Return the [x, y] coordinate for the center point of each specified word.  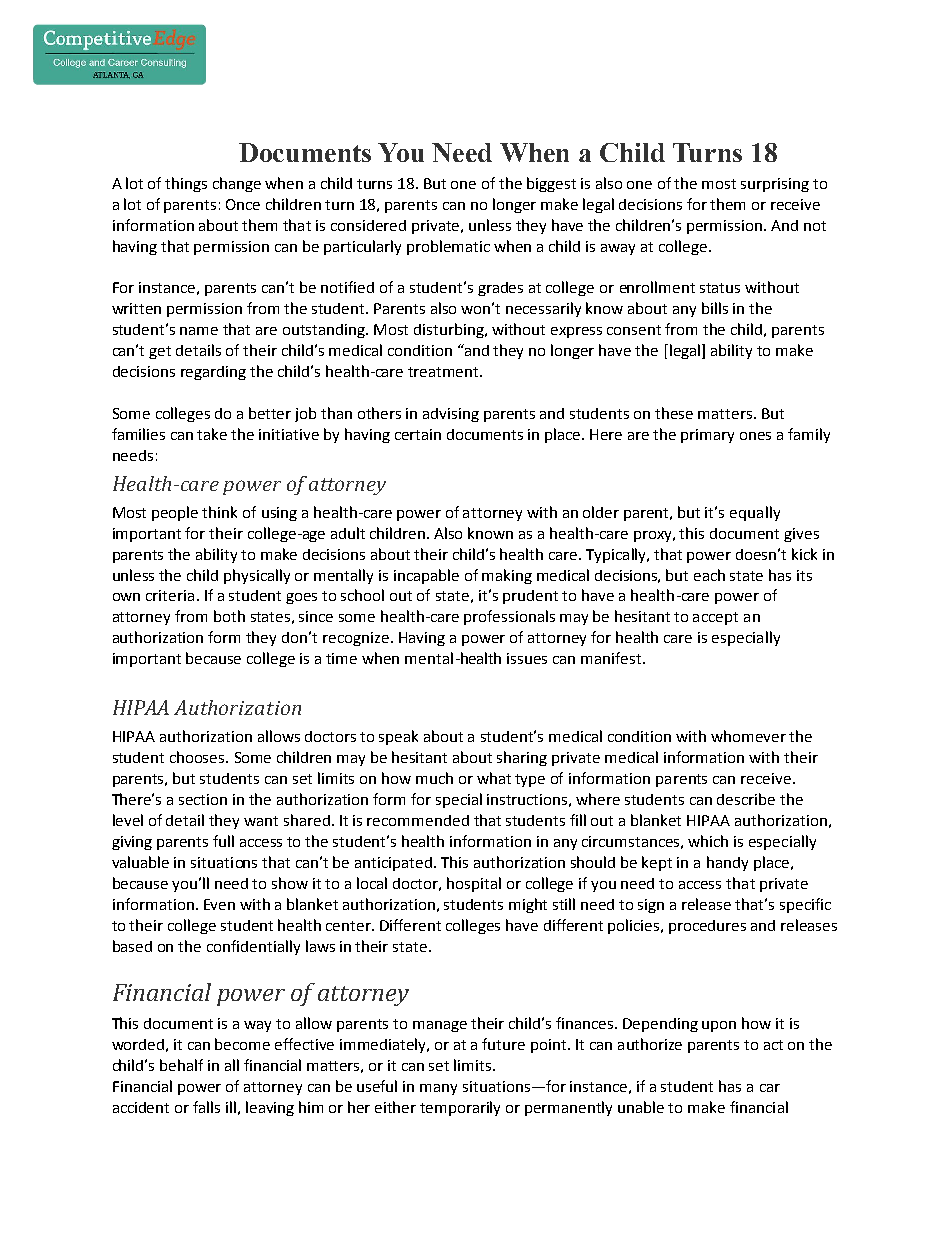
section [203, 799]
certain [418, 434]
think [219, 512]
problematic [448, 247]
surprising [775, 185]
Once [243, 204]
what [494, 778]
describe [746, 799]
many [438, 1089]
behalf [181, 1065]
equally [755, 513]
